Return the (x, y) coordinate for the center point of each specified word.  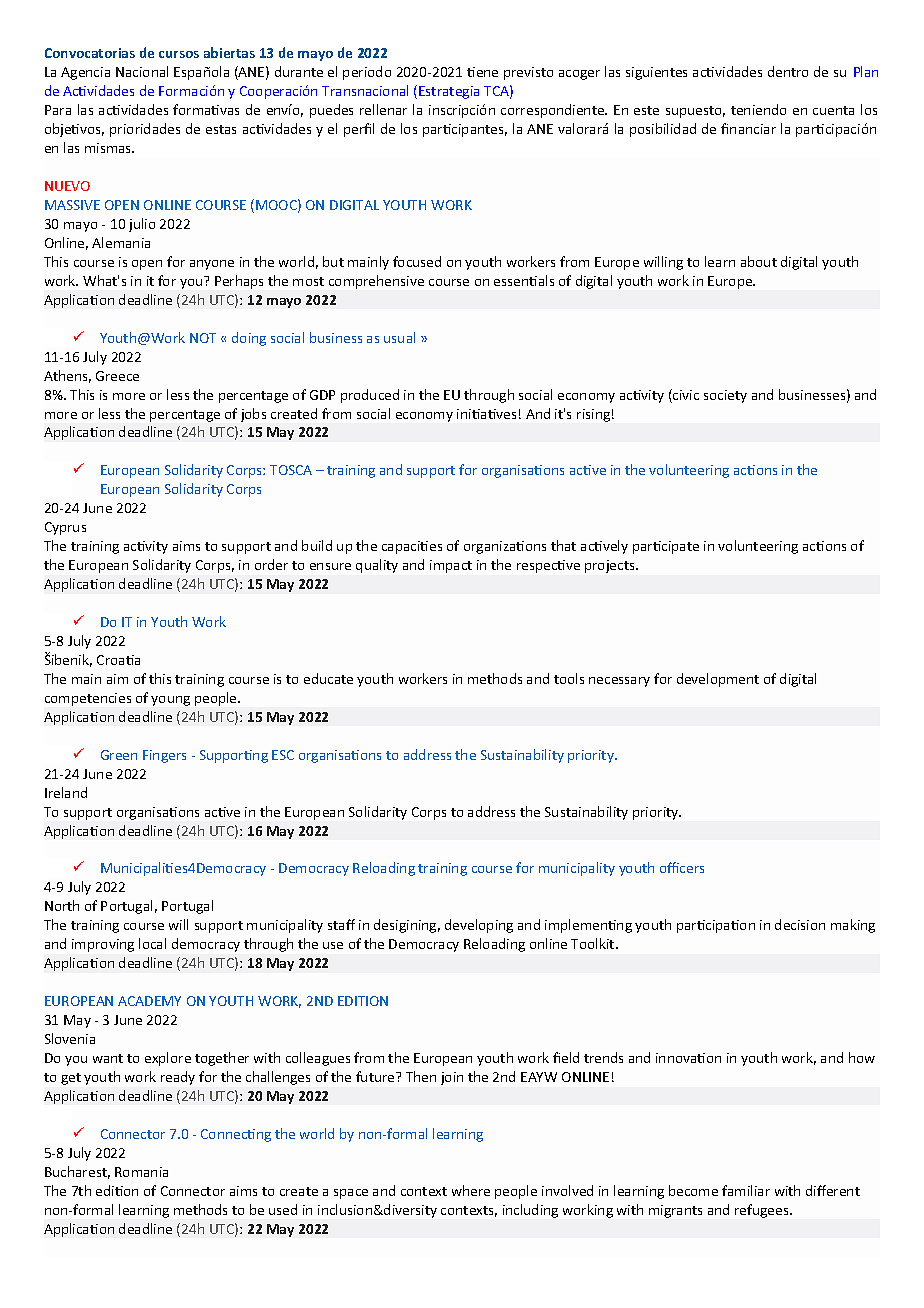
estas (221, 129)
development (718, 680)
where (471, 1190)
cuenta (833, 110)
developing (479, 926)
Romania (141, 1172)
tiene (482, 72)
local (152, 943)
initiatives (486, 414)
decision (800, 924)
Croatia (118, 660)
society (725, 396)
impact (451, 566)
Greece (117, 376)
